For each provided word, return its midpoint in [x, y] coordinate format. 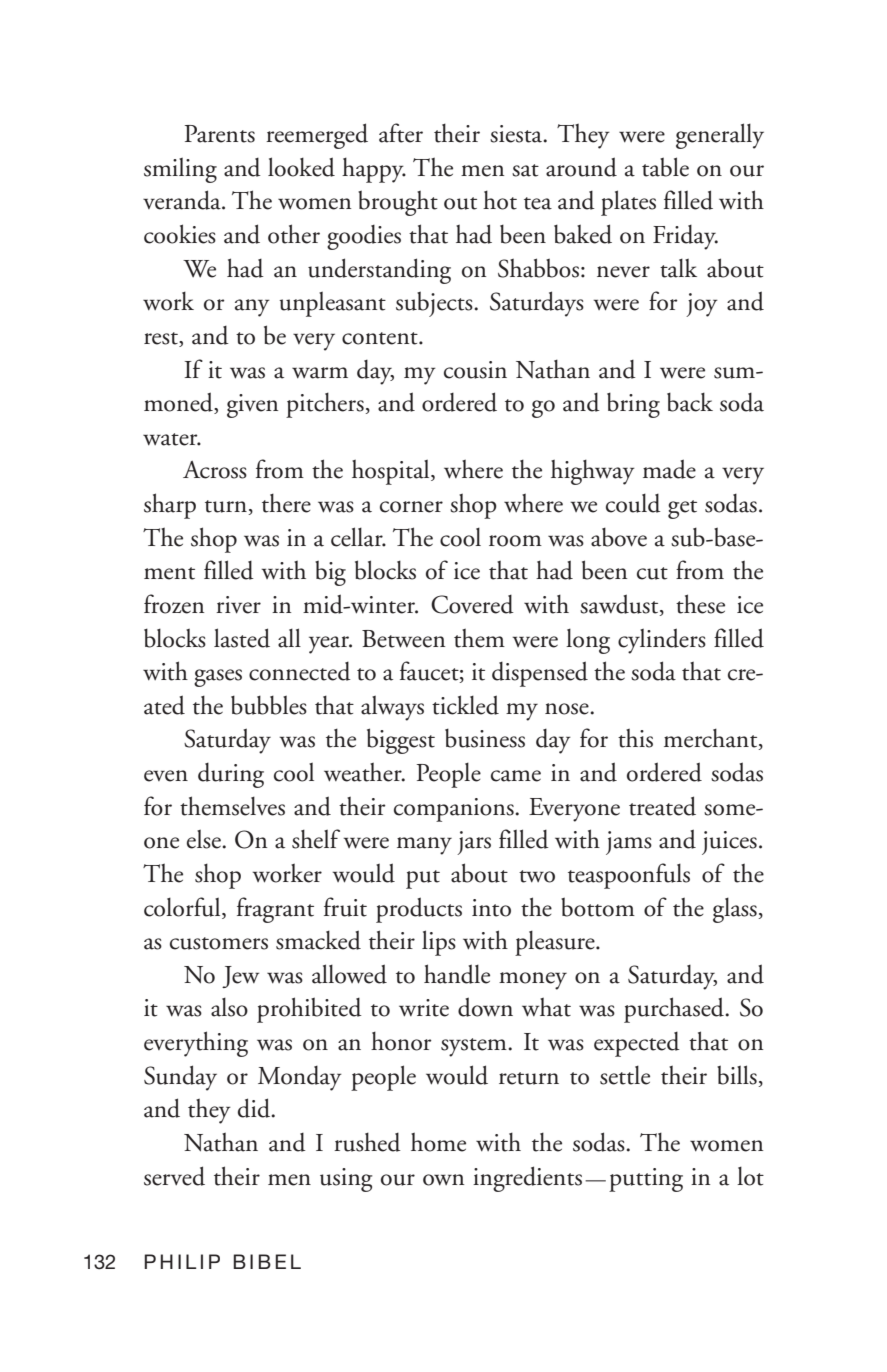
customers [219, 943]
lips [439, 943]
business [485, 738]
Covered [472, 604]
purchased [675, 1010]
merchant [712, 739]
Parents [220, 134]
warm [320, 373]
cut [652, 573]
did [255, 1108]
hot [500, 200]
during [231, 775]
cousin [475, 370]
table [665, 167]
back [690, 402]
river [238, 605]
